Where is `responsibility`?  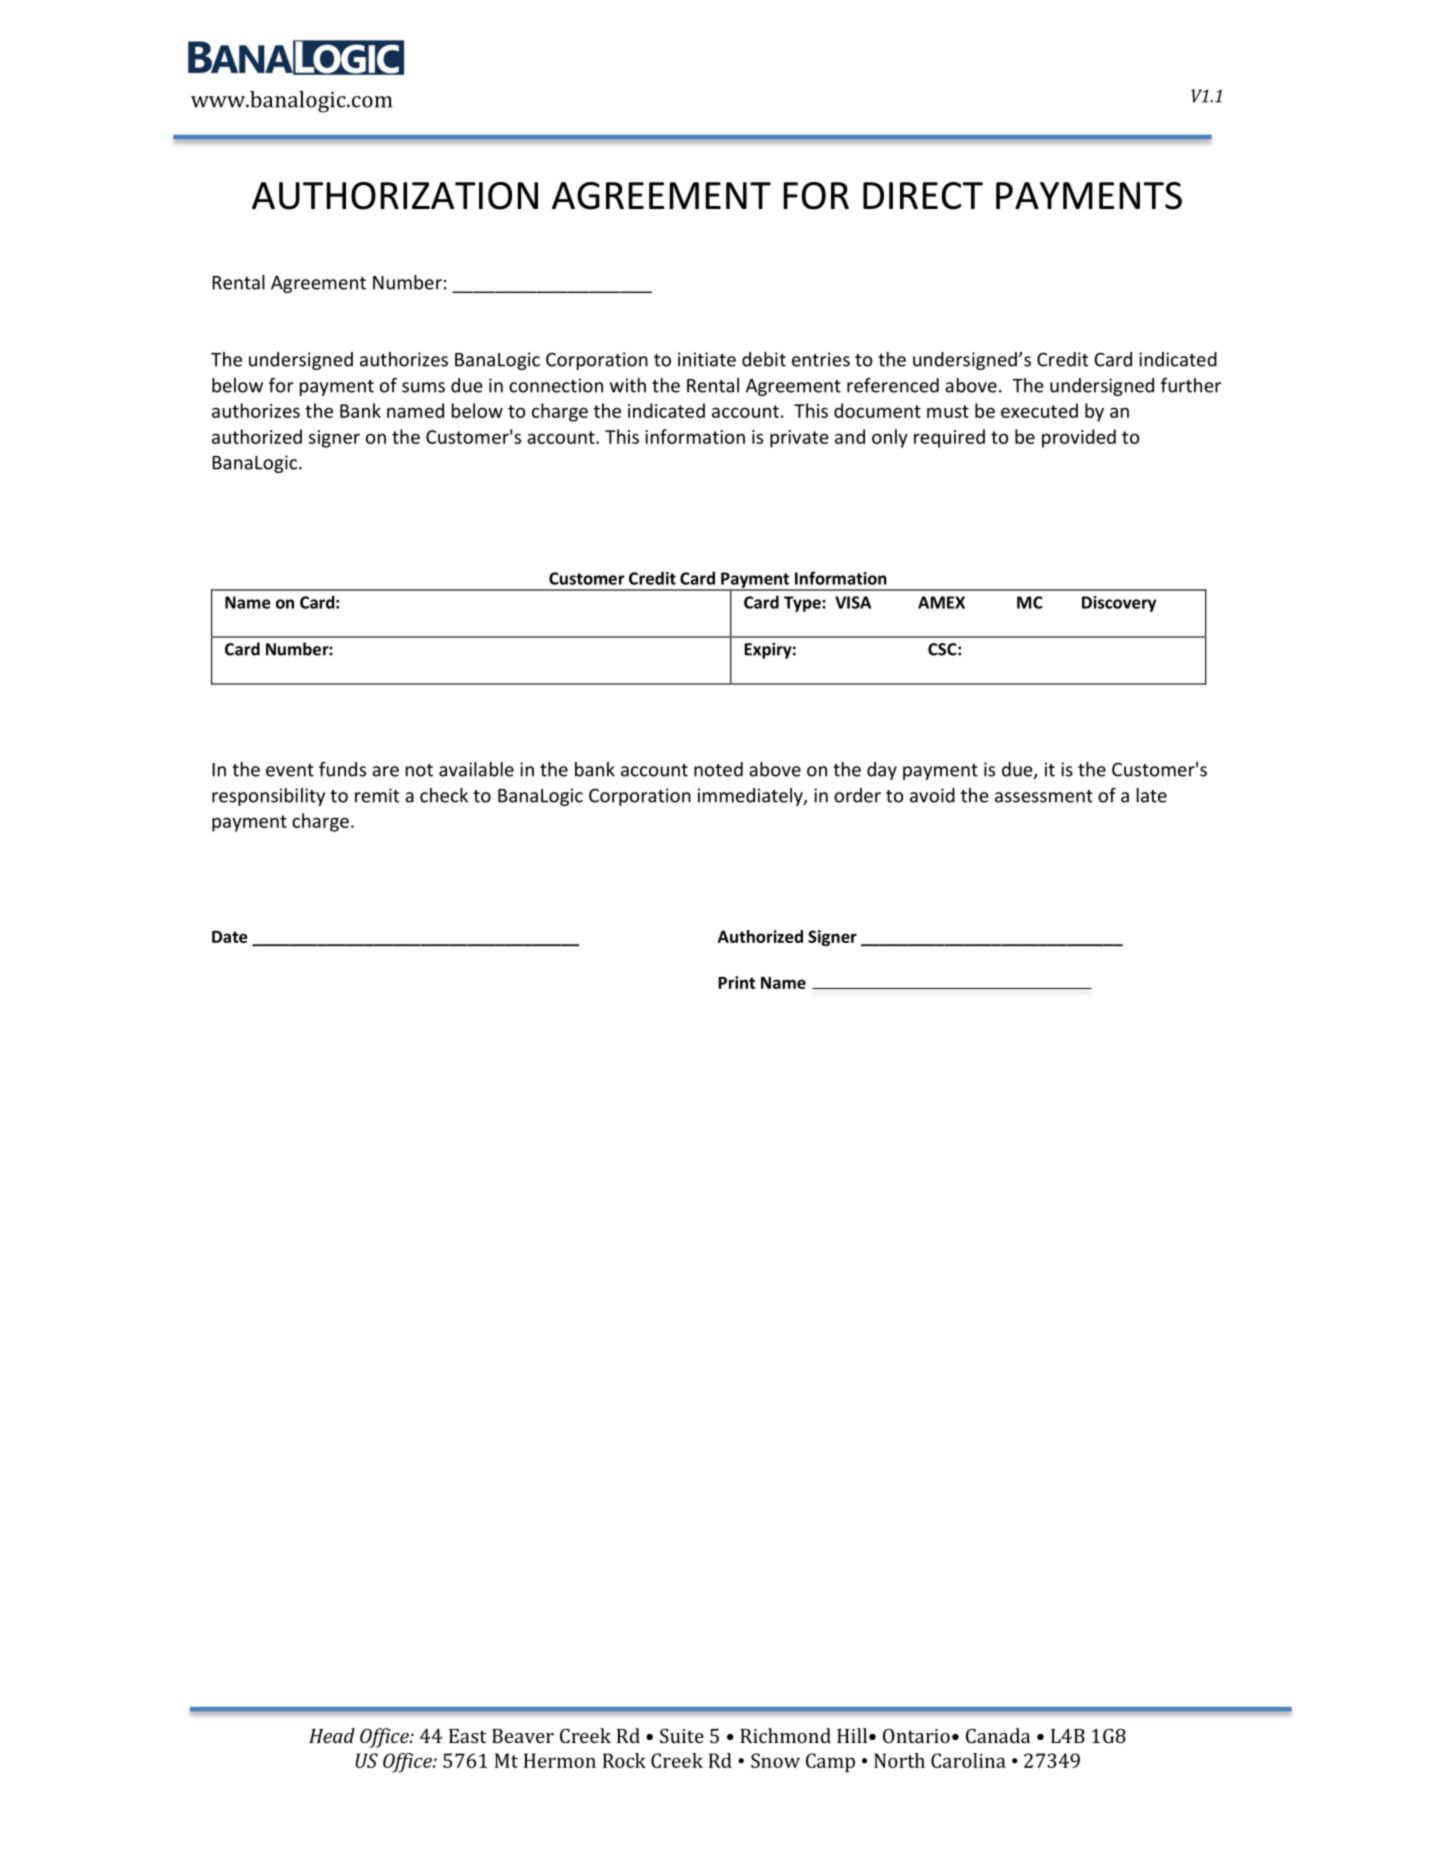
responsibility is located at coordinates (268, 797).
